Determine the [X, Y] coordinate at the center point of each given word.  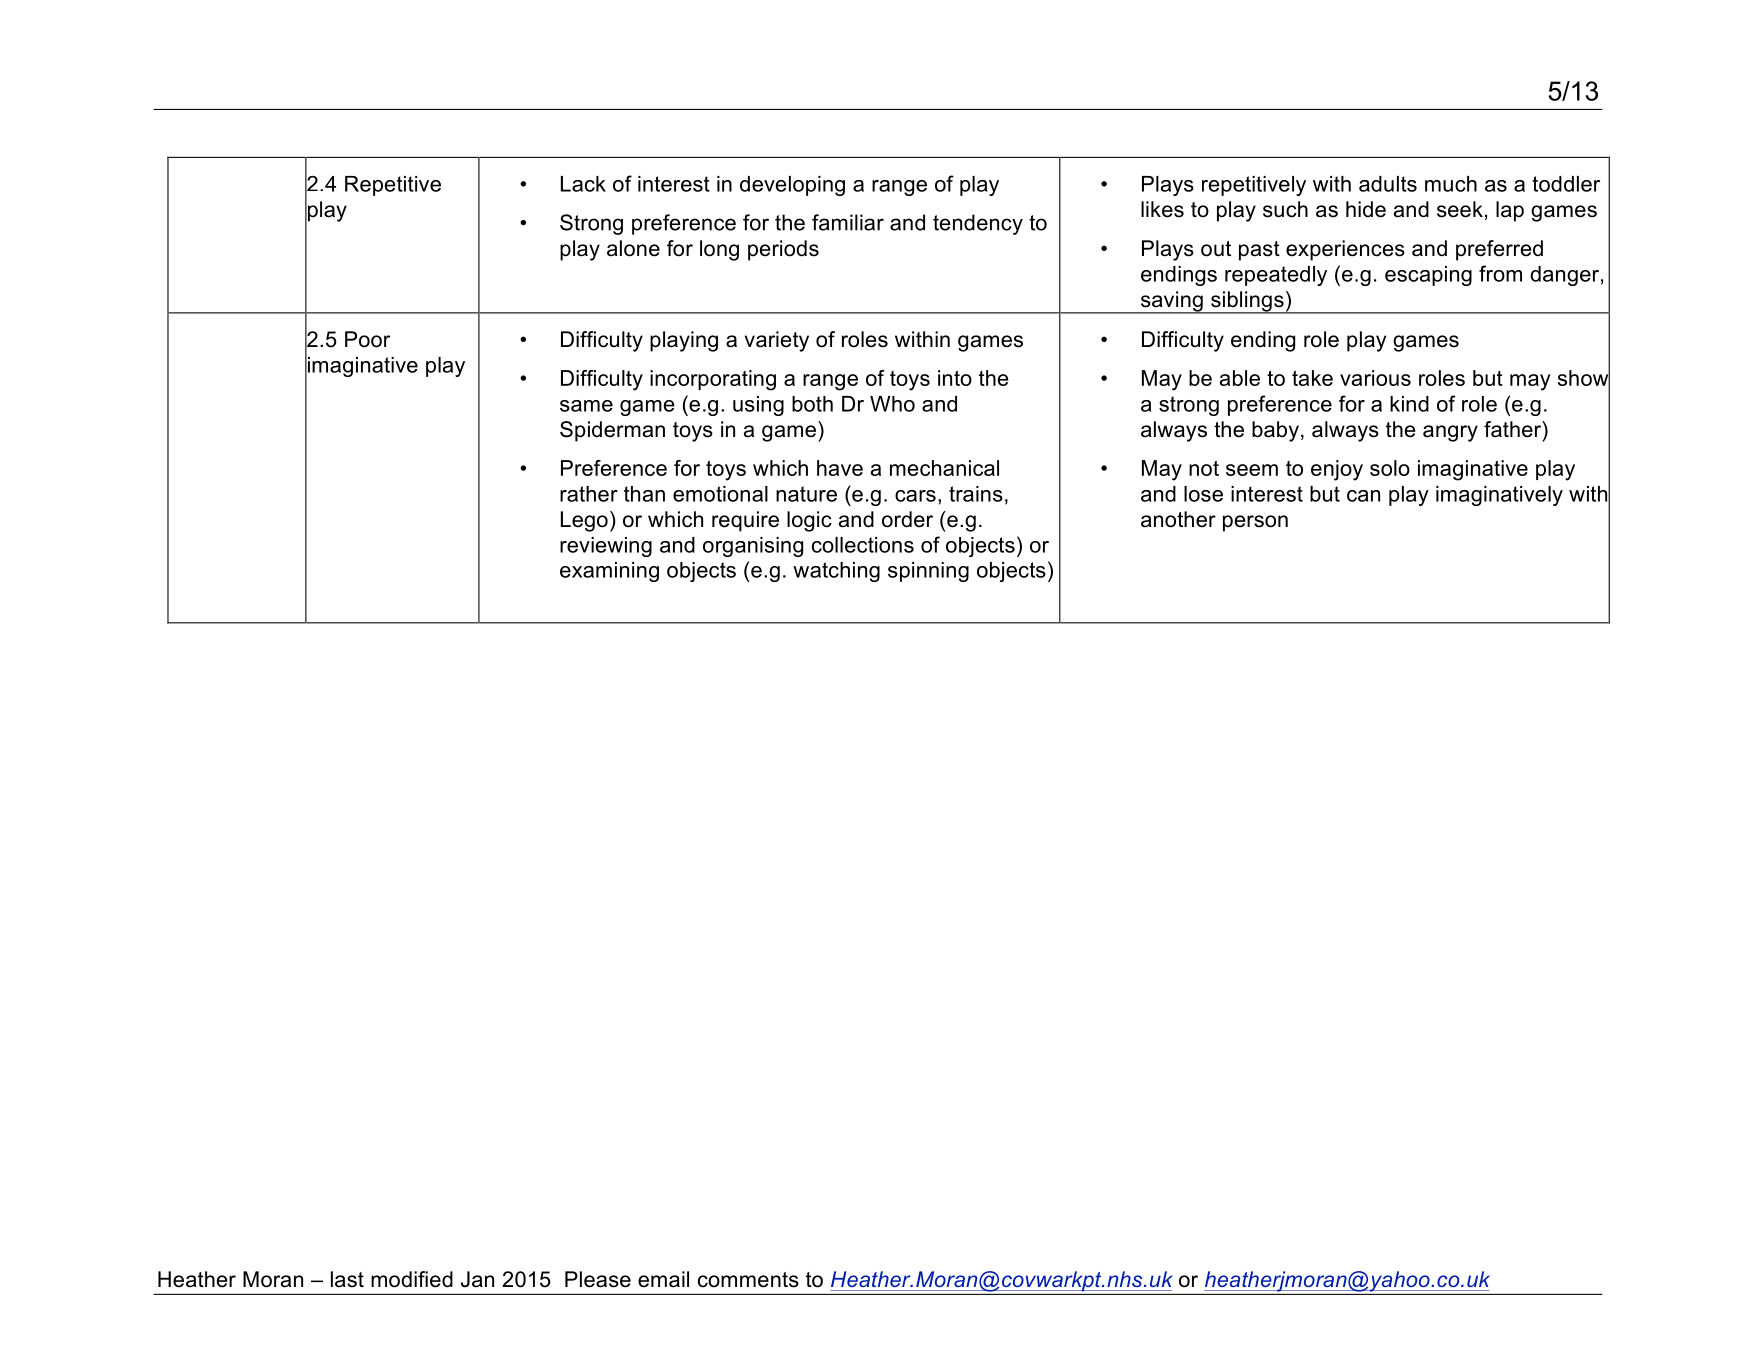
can [1363, 496]
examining [609, 572]
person [1255, 523]
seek [1460, 209]
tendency [978, 224]
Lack [583, 184]
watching [836, 572]
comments [748, 1280]
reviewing [606, 547]
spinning [928, 572]
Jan [477, 1279]
